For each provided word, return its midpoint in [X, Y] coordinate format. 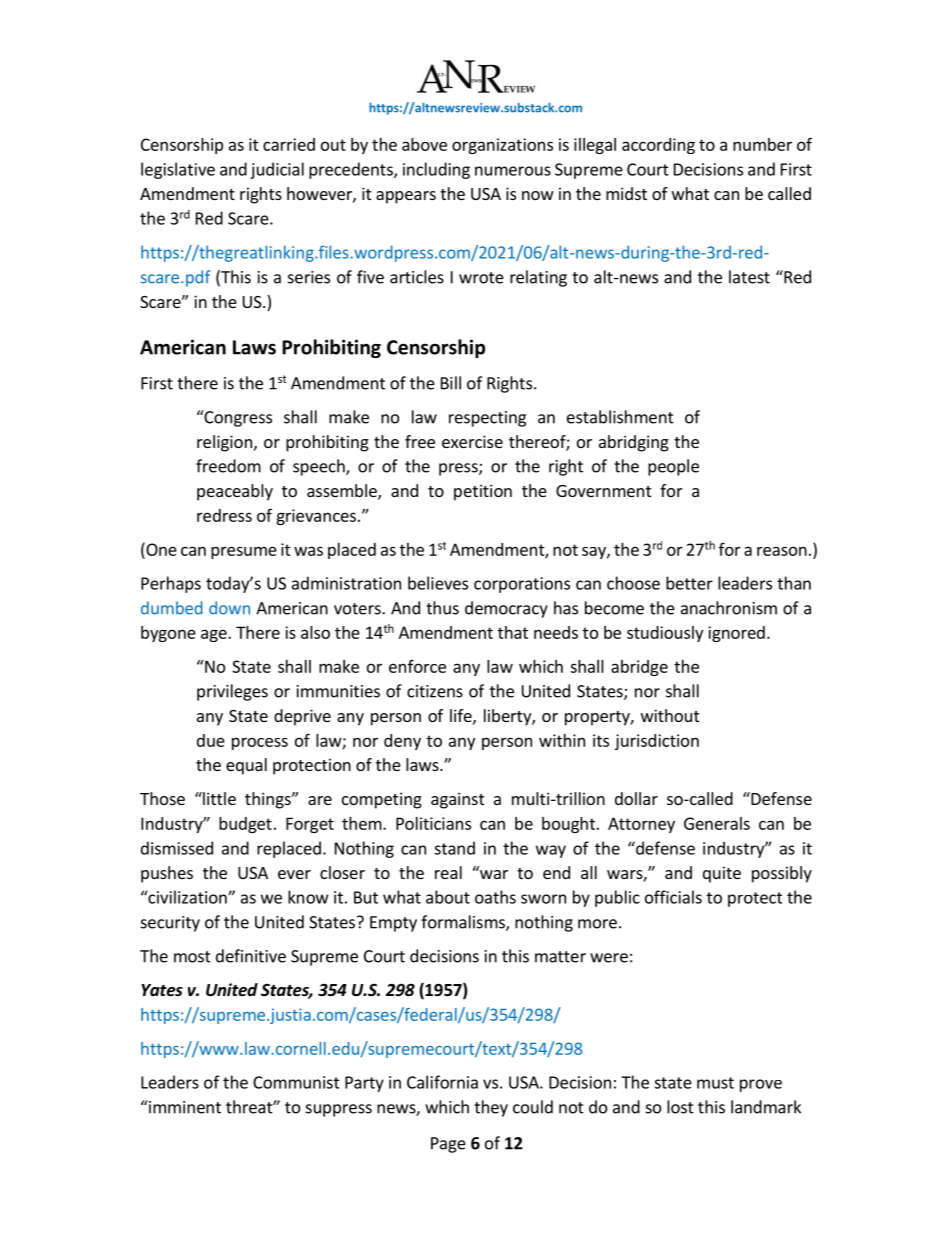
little [218, 798]
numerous [513, 171]
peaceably [235, 492]
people [673, 467]
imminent [184, 1107]
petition [483, 492]
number [762, 144]
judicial [277, 170]
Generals [717, 823]
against [457, 800]
